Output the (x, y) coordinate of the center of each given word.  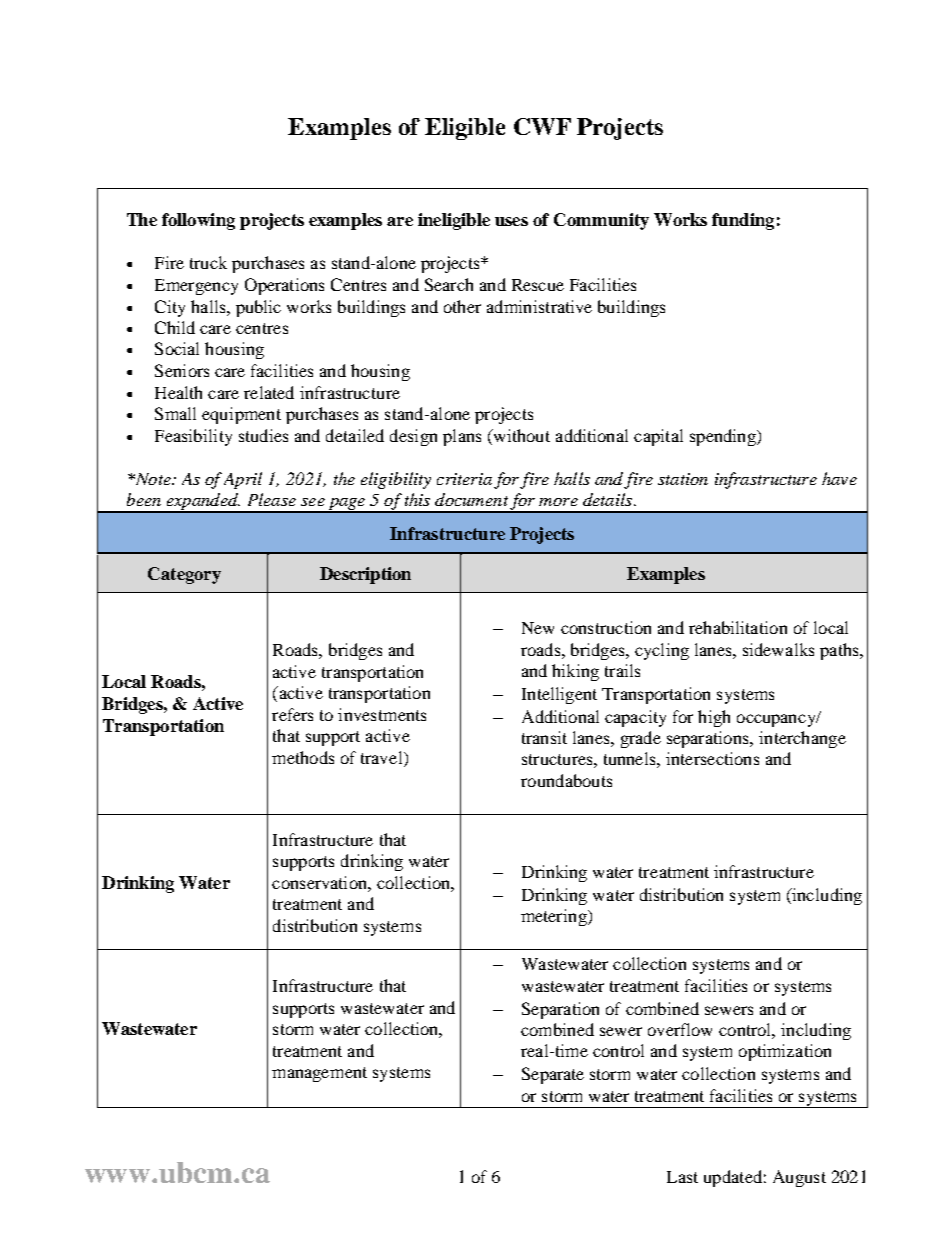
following (198, 221)
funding (743, 221)
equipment (241, 415)
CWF (542, 126)
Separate (553, 1075)
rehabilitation (738, 627)
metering (555, 917)
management (319, 1074)
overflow (680, 1029)
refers (292, 714)
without (520, 435)
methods (303, 757)
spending (724, 437)
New (538, 628)
